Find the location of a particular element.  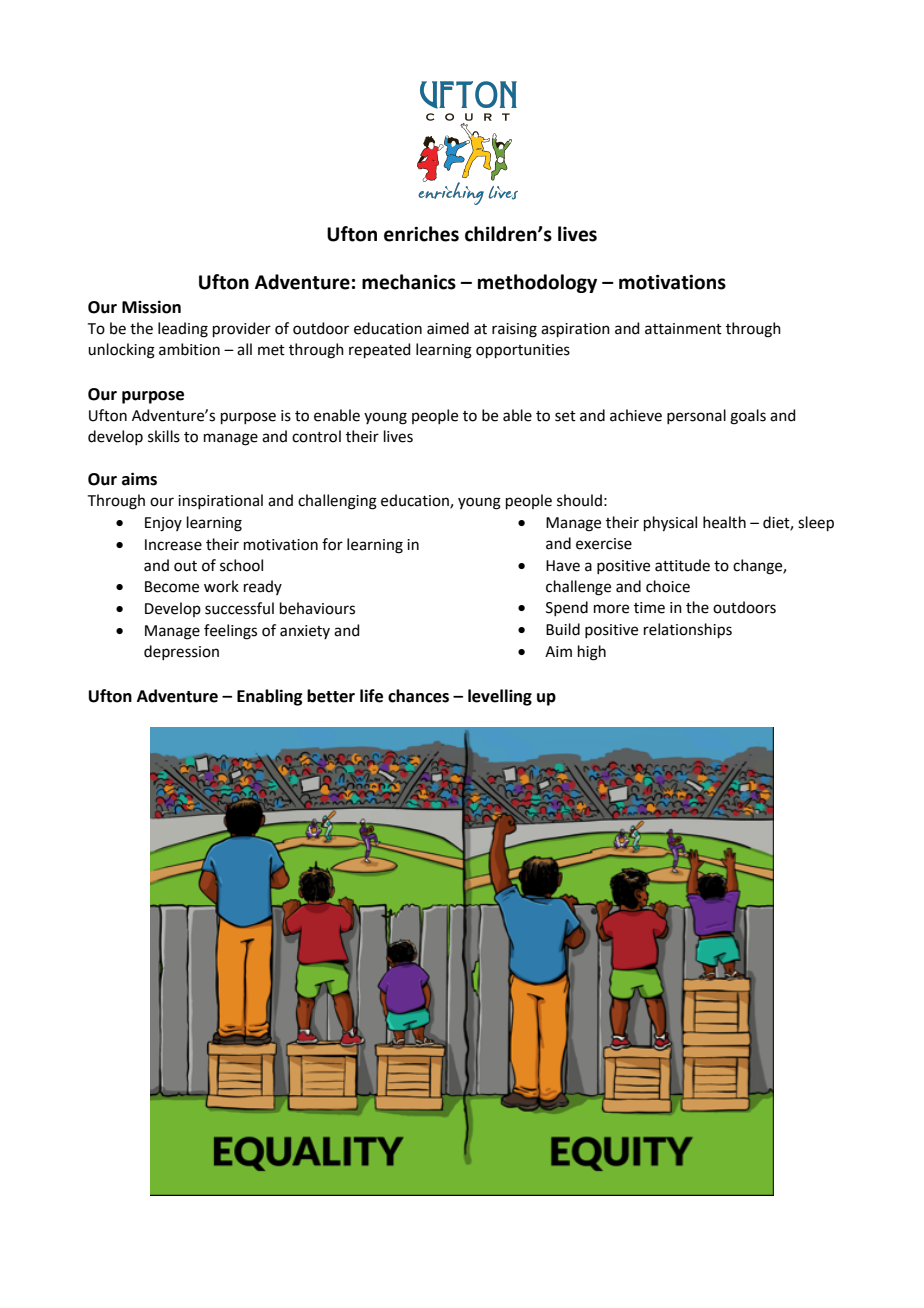

Have is located at coordinates (563, 566).
